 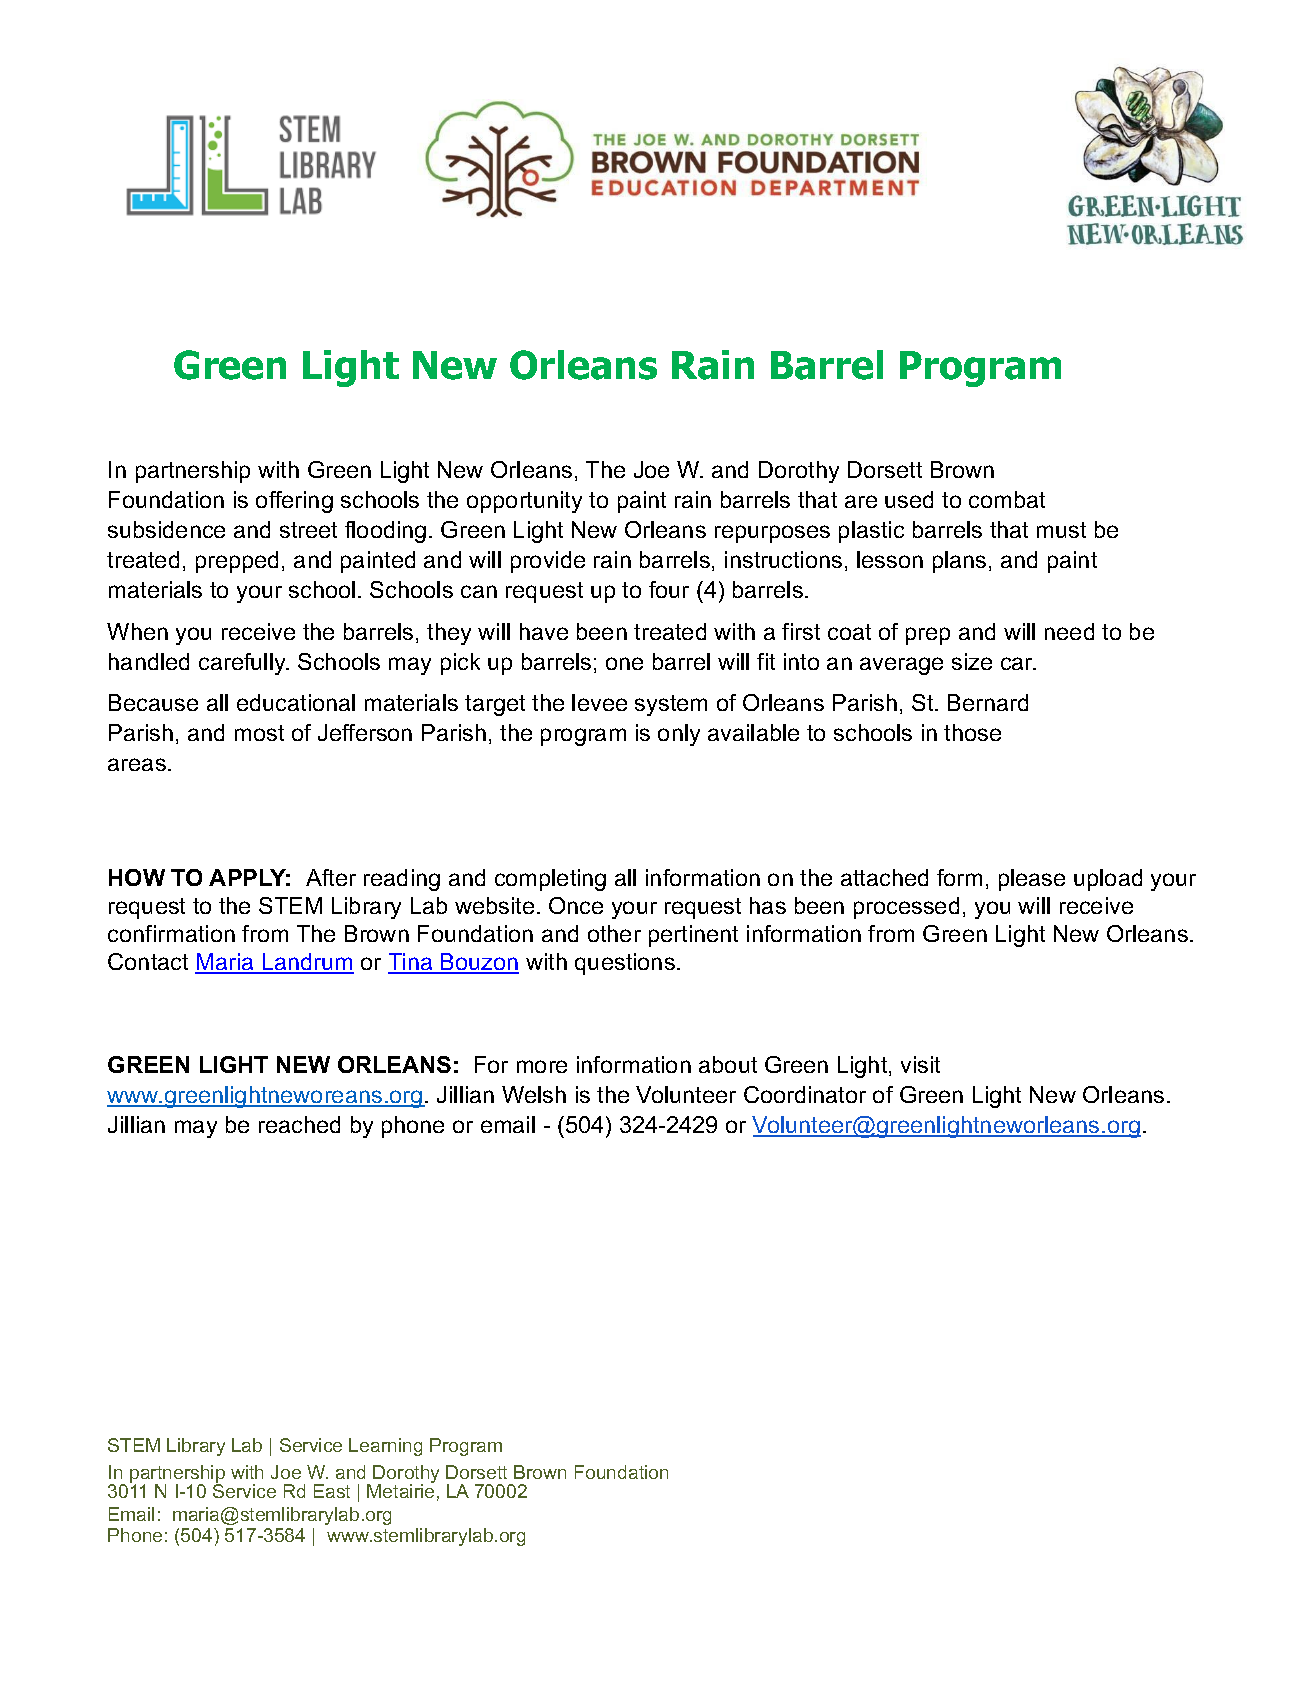 What do you see at coordinates (332, 1491) in the screenshot?
I see `East` at bounding box center [332, 1491].
